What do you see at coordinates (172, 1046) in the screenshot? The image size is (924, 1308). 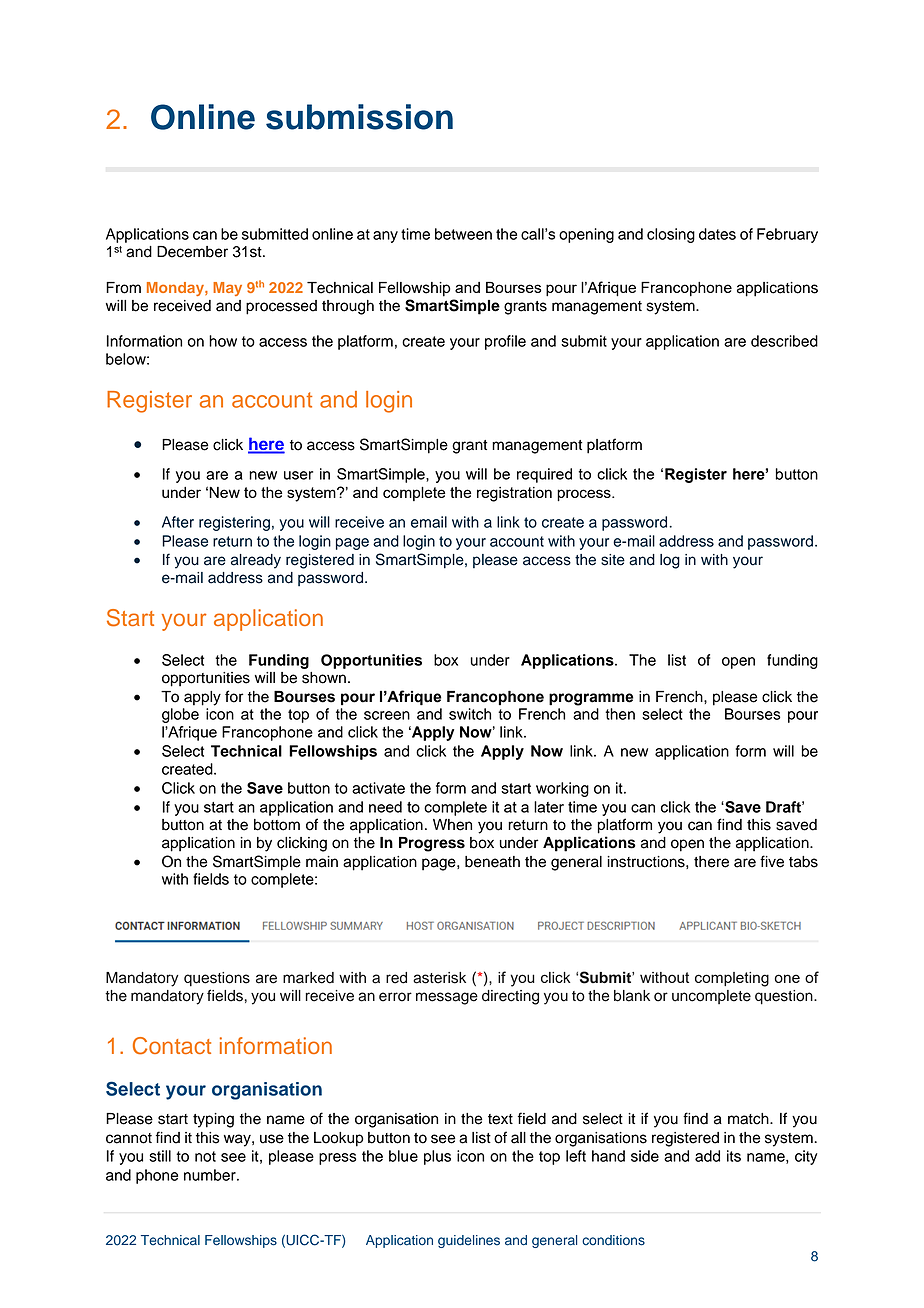 I see `Contact` at bounding box center [172, 1046].
